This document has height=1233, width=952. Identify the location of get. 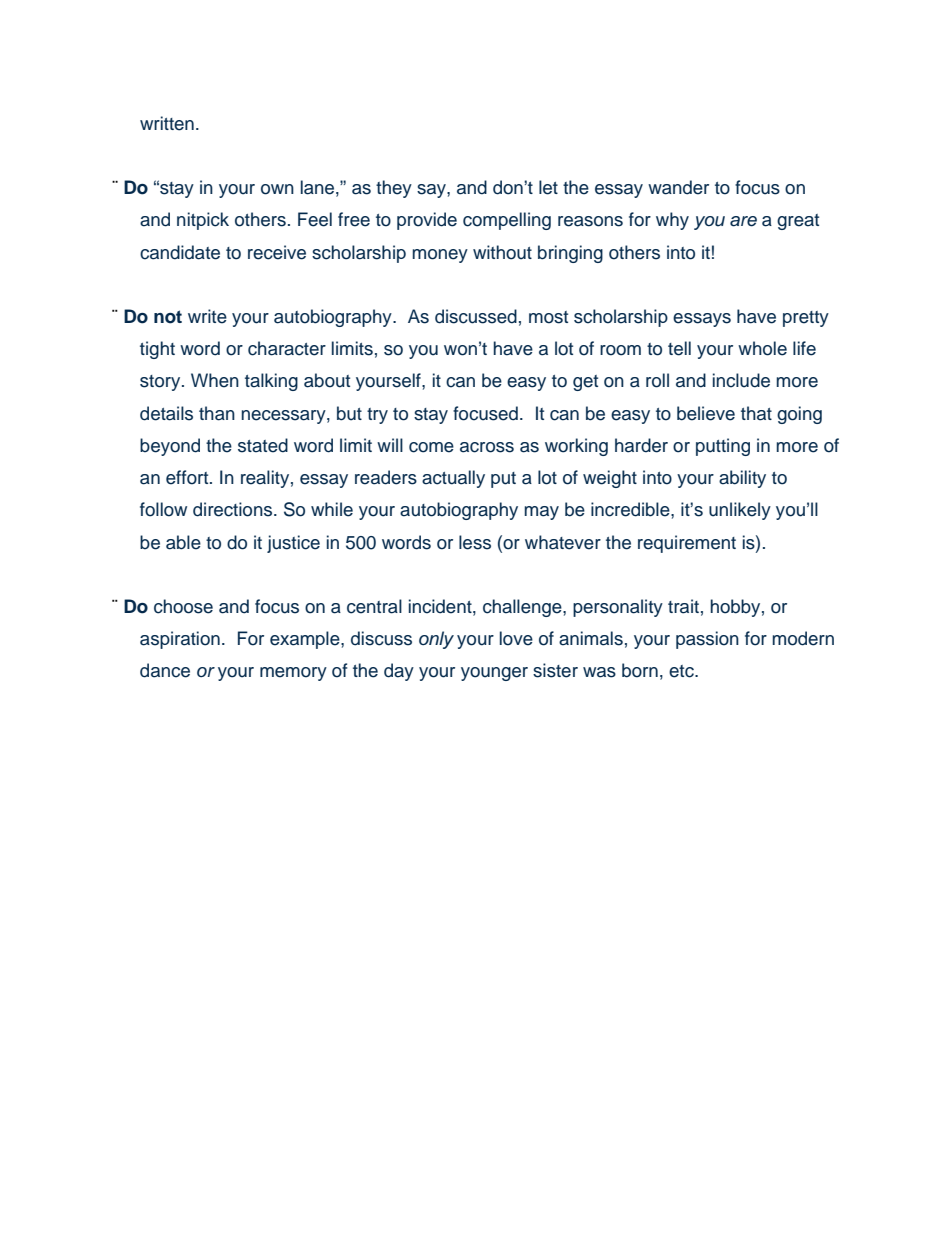
(585, 383).
